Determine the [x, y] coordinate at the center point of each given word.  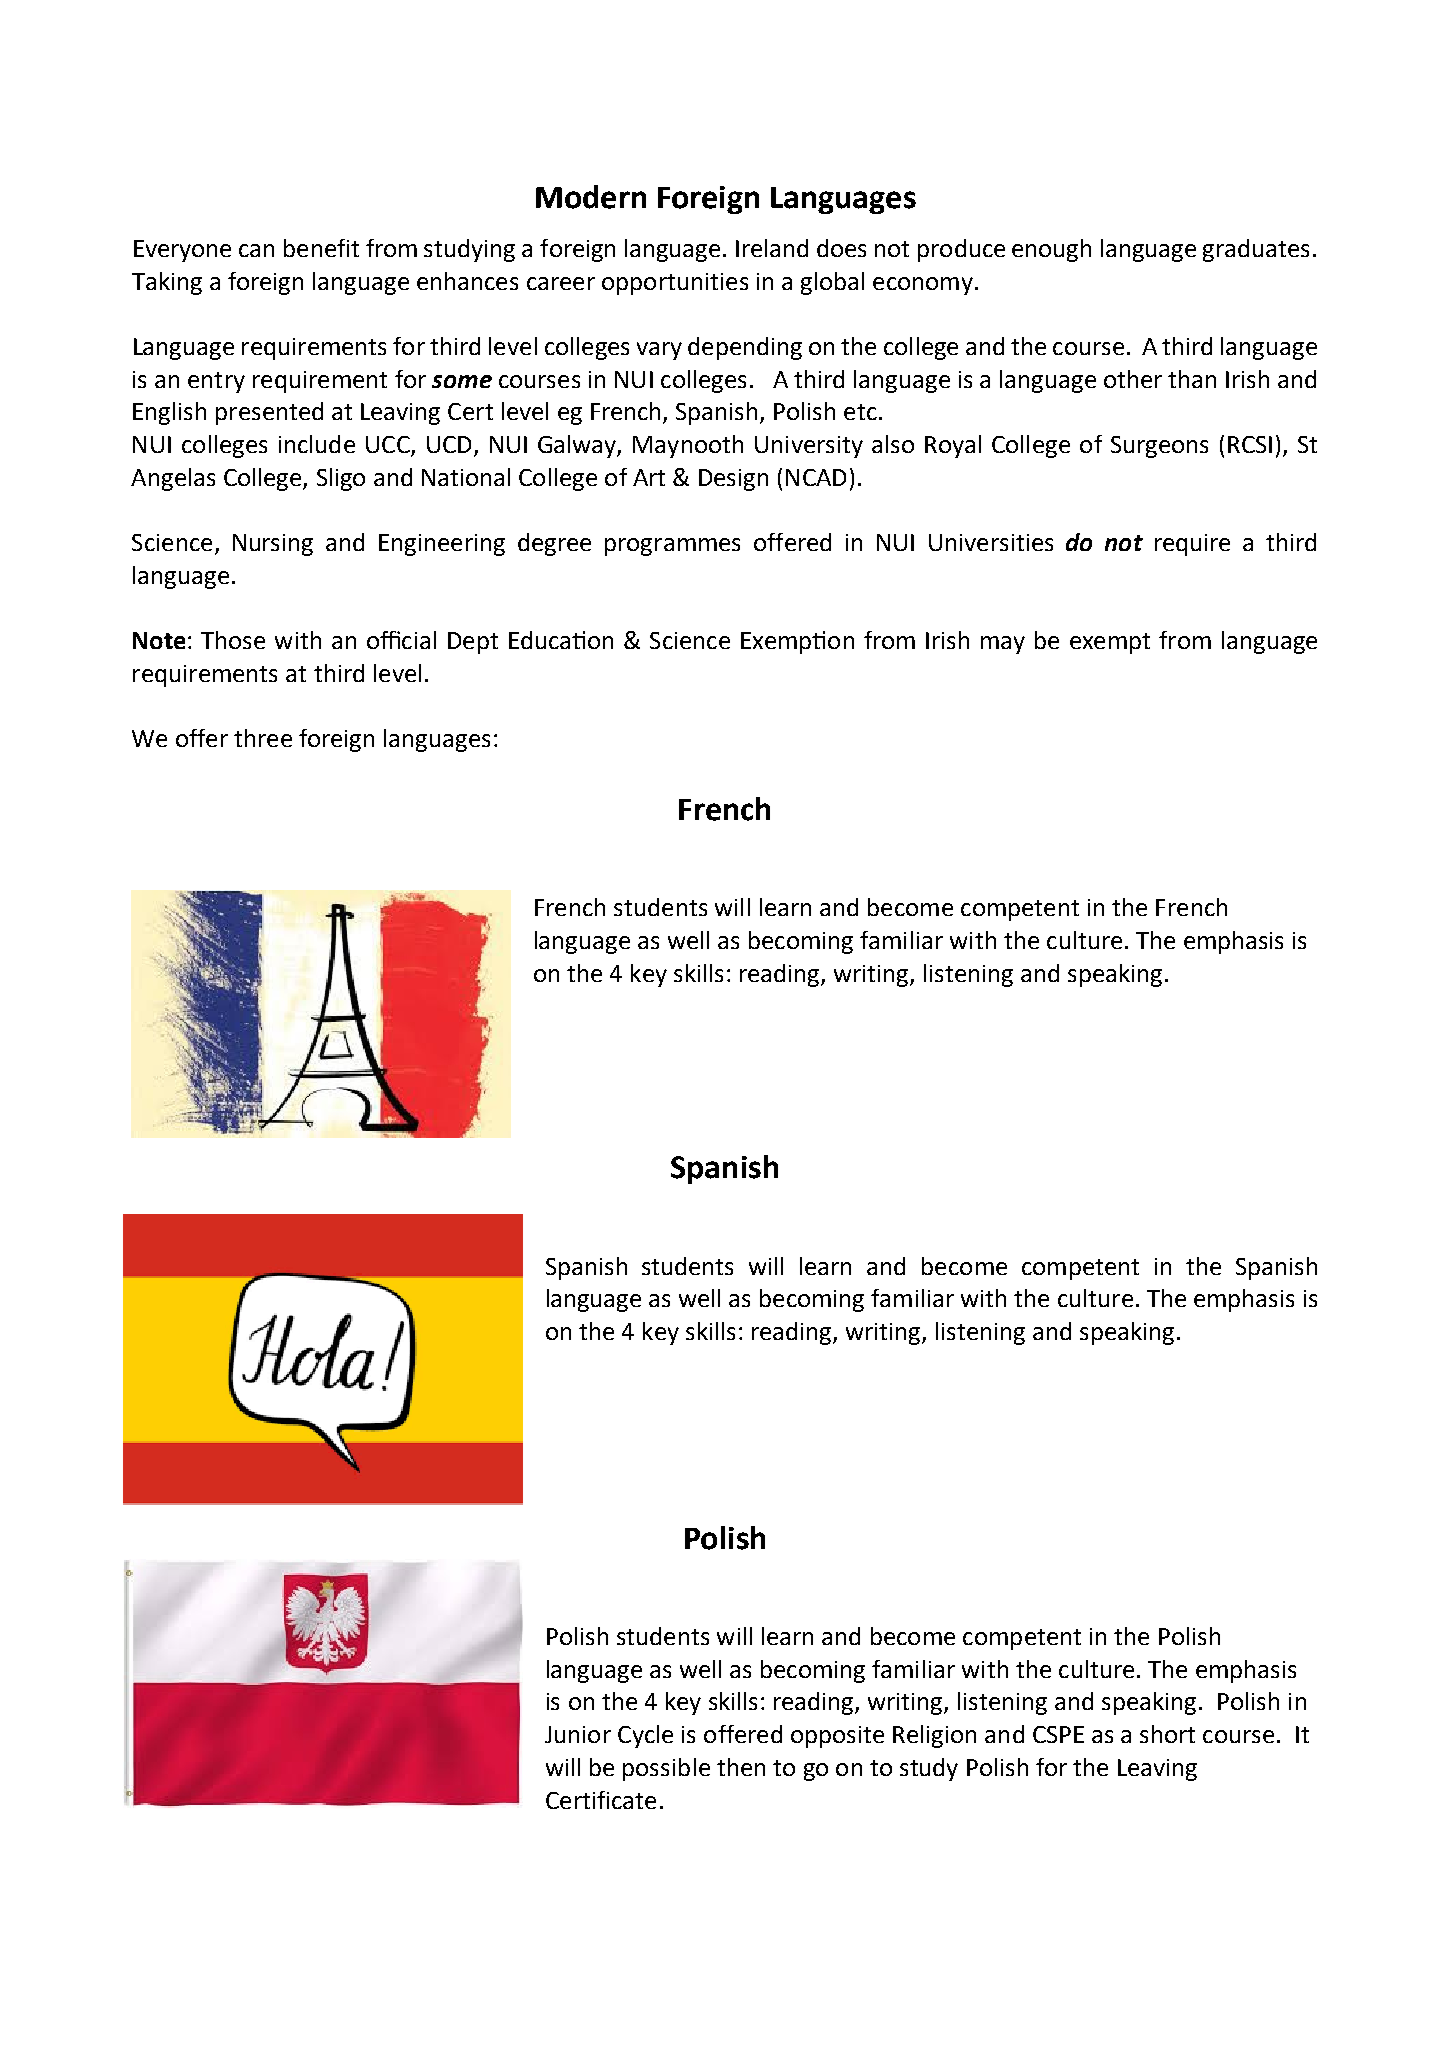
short [1167, 1734]
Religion [934, 1736]
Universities [991, 542]
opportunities [675, 284]
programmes [672, 547]
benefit [321, 248]
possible [666, 1769]
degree [554, 544]
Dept [473, 643]
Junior [578, 1734]
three [263, 738]
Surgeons [1159, 447]
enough [1051, 250]
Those [233, 640]
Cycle [645, 1736]
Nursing [273, 545]
